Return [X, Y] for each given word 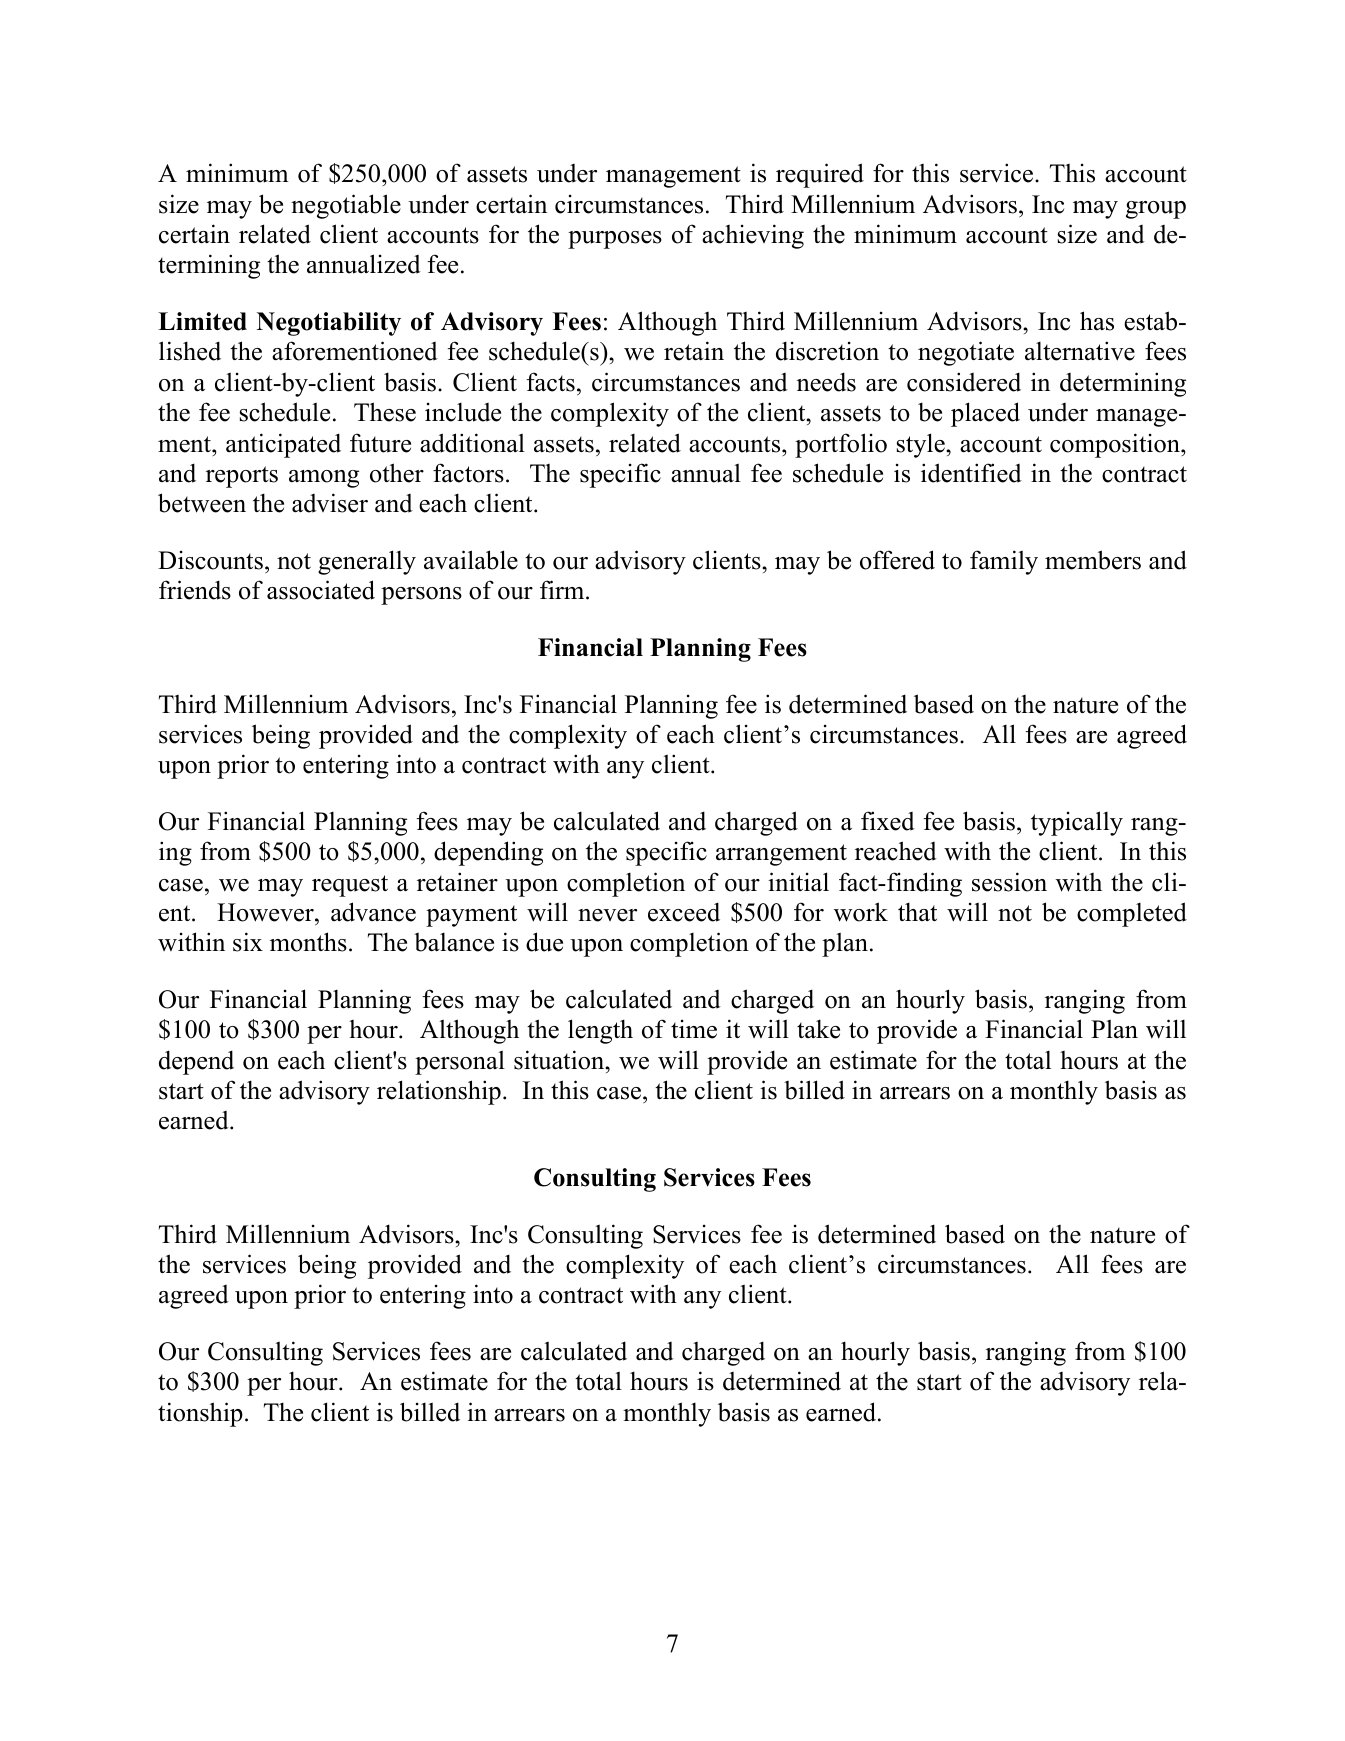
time [694, 1029]
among [324, 479]
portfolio [841, 445]
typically [1077, 823]
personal [460, 1062]
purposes [615, 240]
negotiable [346, 206]
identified [971, 473]
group [1156, 210]
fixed [888, 821]
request [350, 886]
